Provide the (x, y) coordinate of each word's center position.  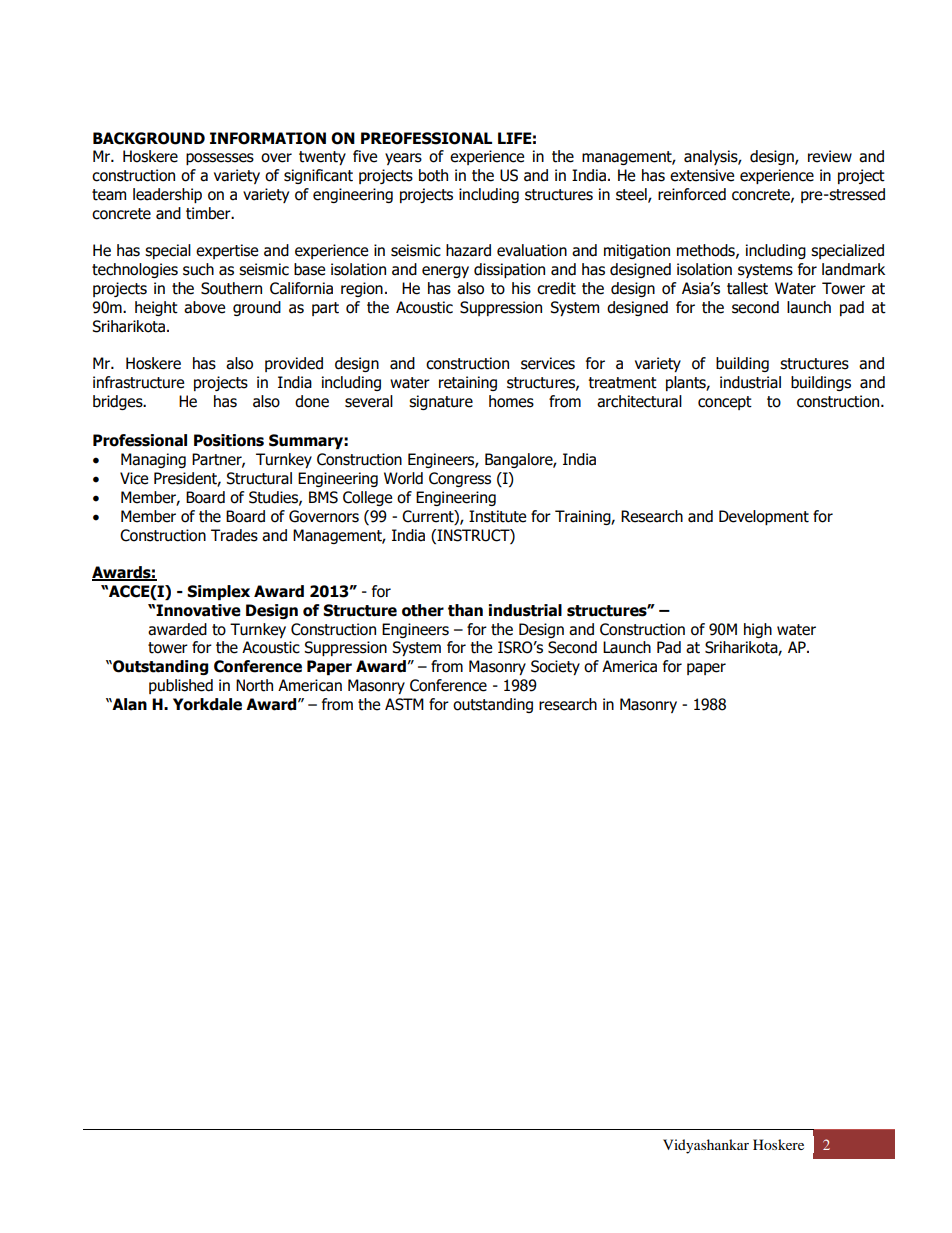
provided (294, 364)
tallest (747, 288)
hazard (468, 250)
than (465, 610)
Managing (153, 460)
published (181, 686)
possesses (220, 159)
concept (725, 403)
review (830, 156)
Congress (460, 479)
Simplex (218, 592)
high (758, 630)
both (433, 175)
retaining (468, 383)
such (198, 269)
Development (764, 517)
